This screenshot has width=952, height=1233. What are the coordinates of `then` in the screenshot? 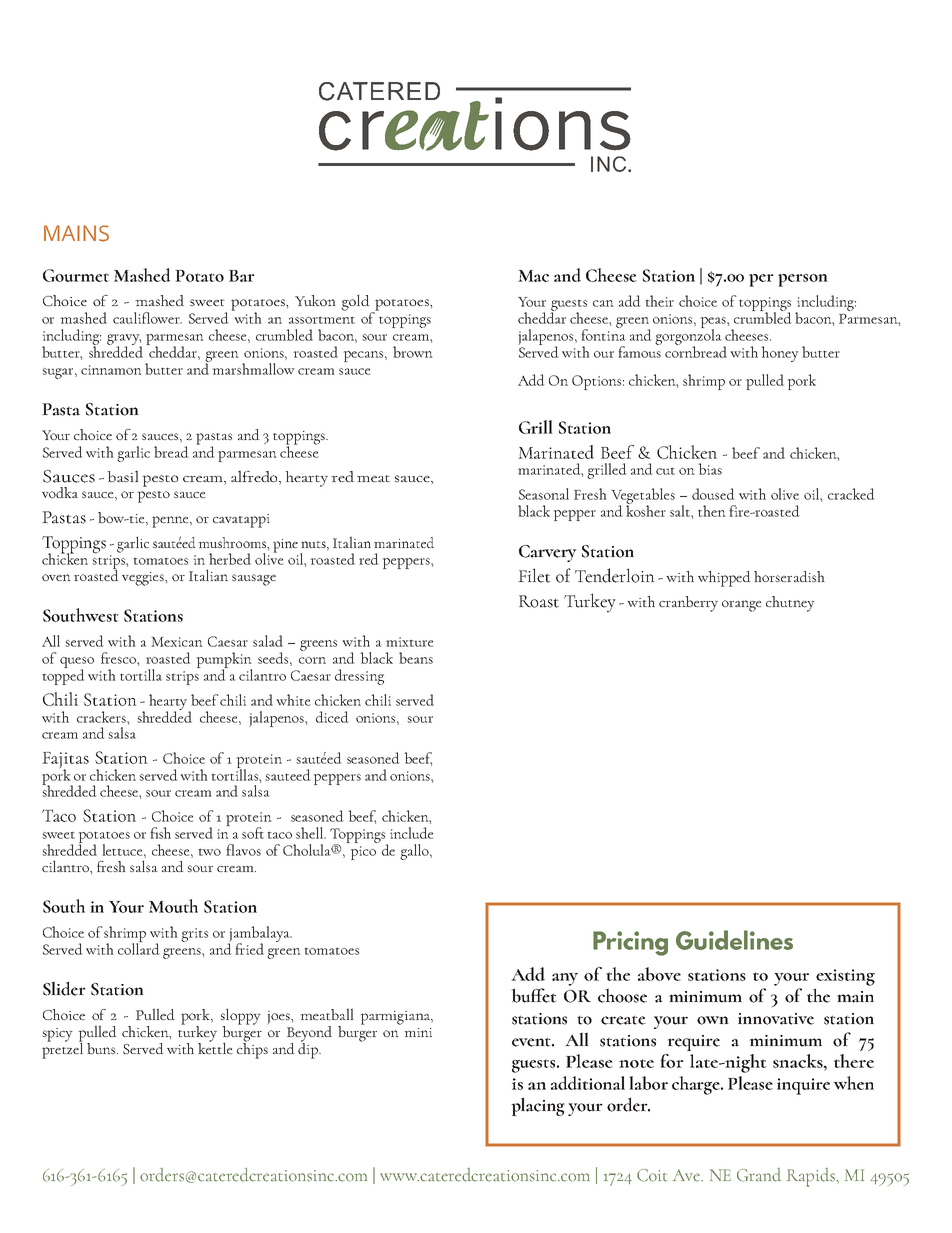 It's located at (712, 511).
